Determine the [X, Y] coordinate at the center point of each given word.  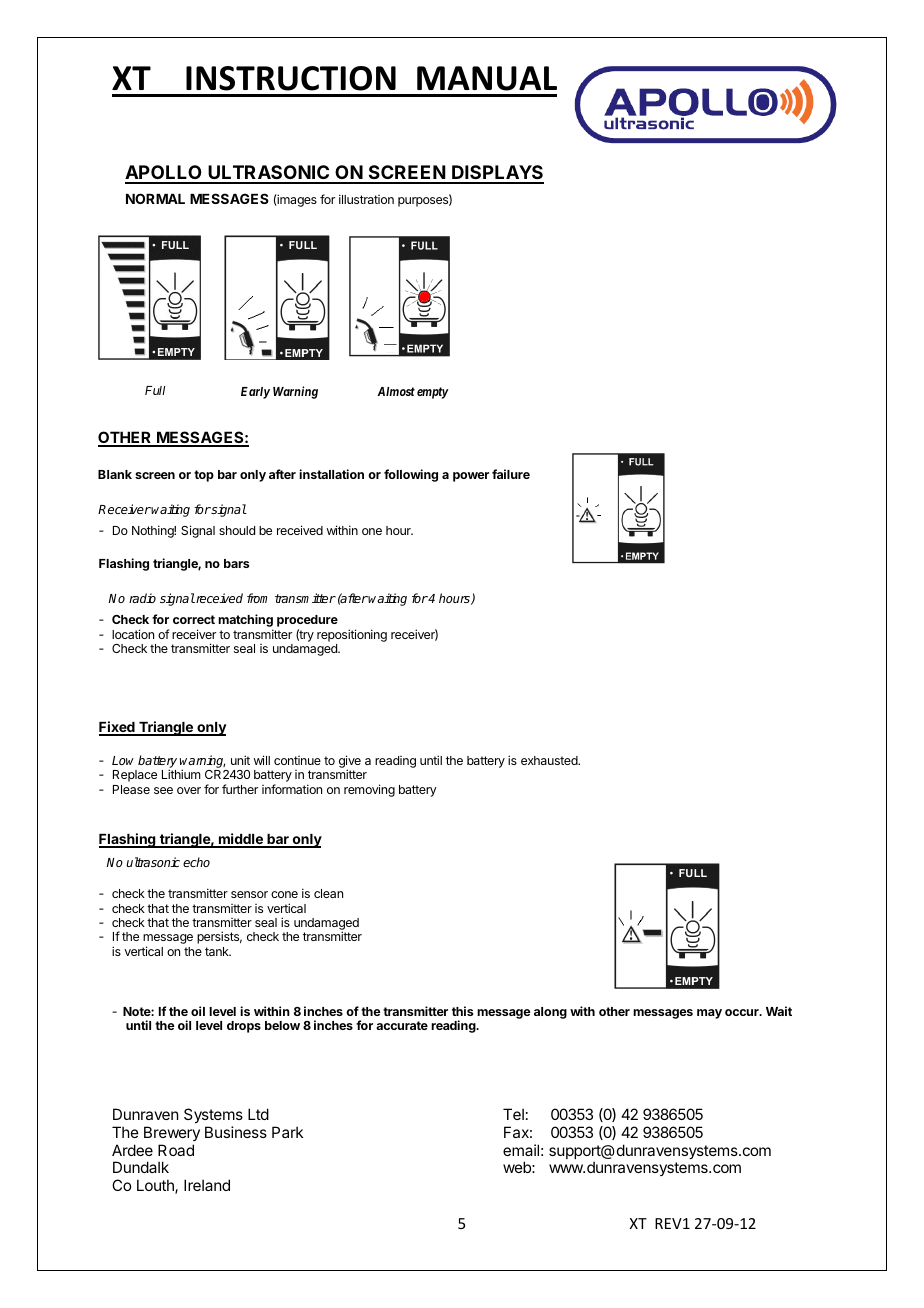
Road [176, 1150]
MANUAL [487, 78]
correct [194, 619]
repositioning [352, 635]
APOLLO [164, 174]
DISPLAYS [497, 174]
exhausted [550, 760]
